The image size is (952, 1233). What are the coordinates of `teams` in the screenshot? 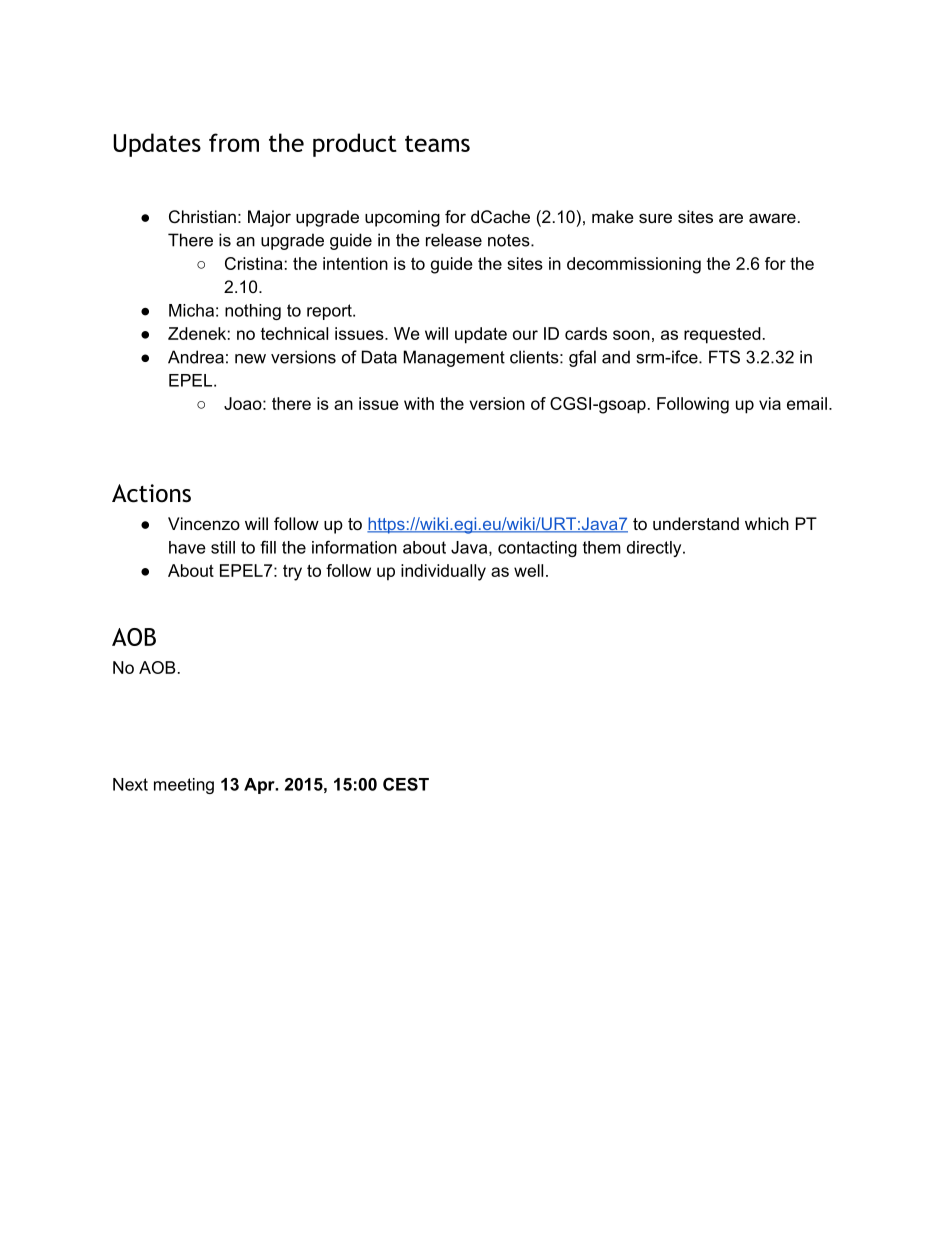 It's located at (437, 143).
